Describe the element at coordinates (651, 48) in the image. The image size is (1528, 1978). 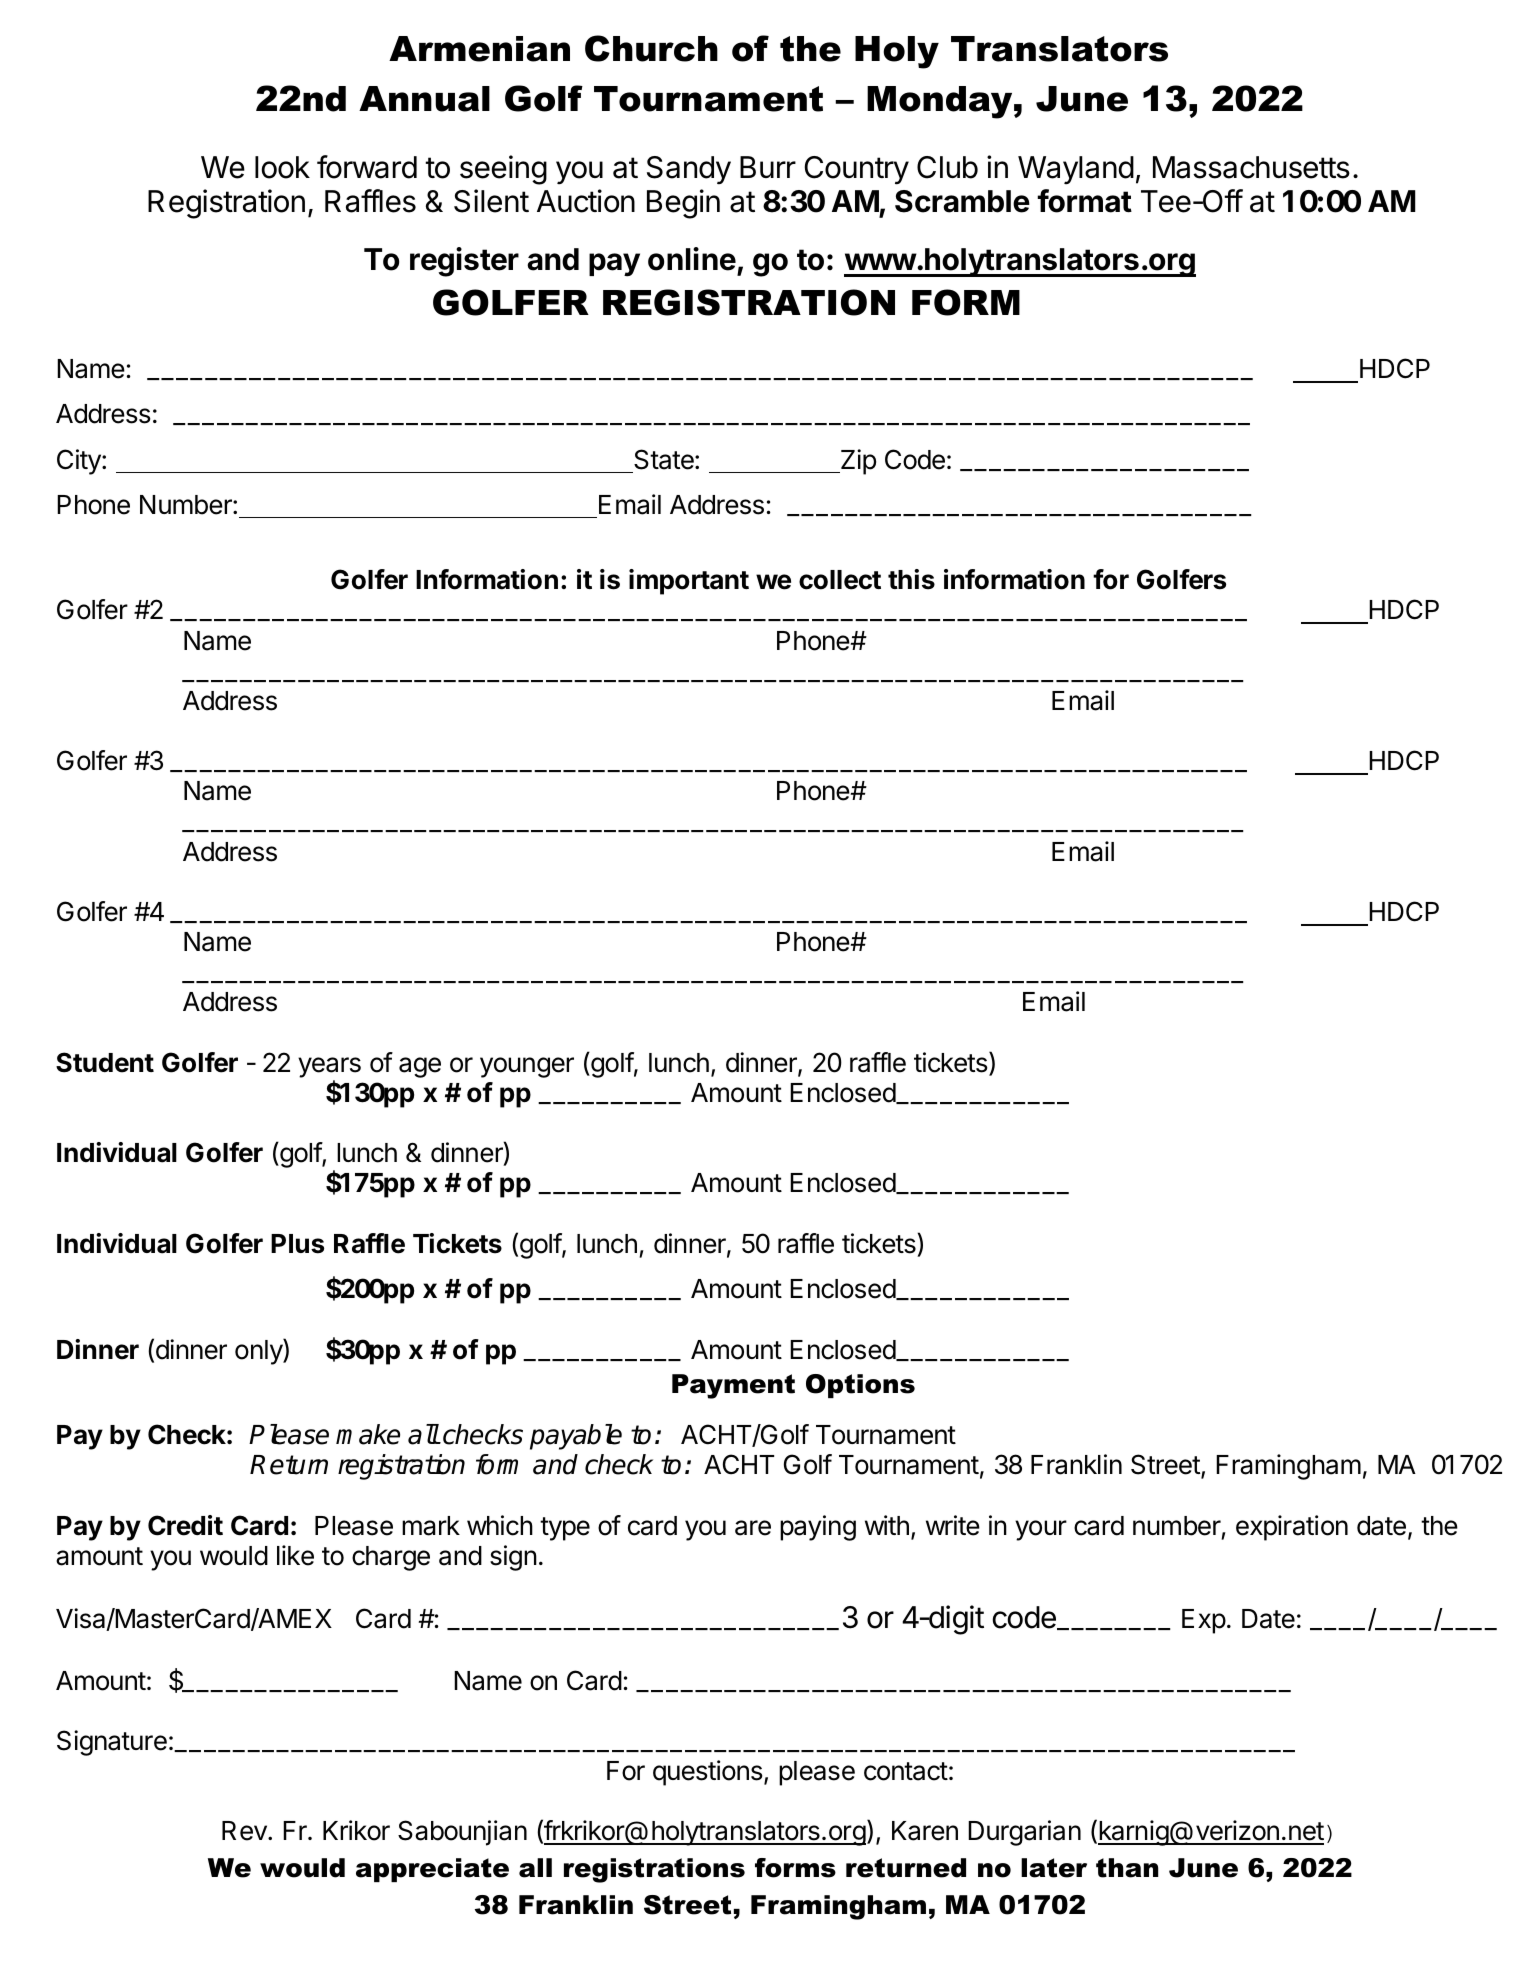
I see `Church` at that location.
